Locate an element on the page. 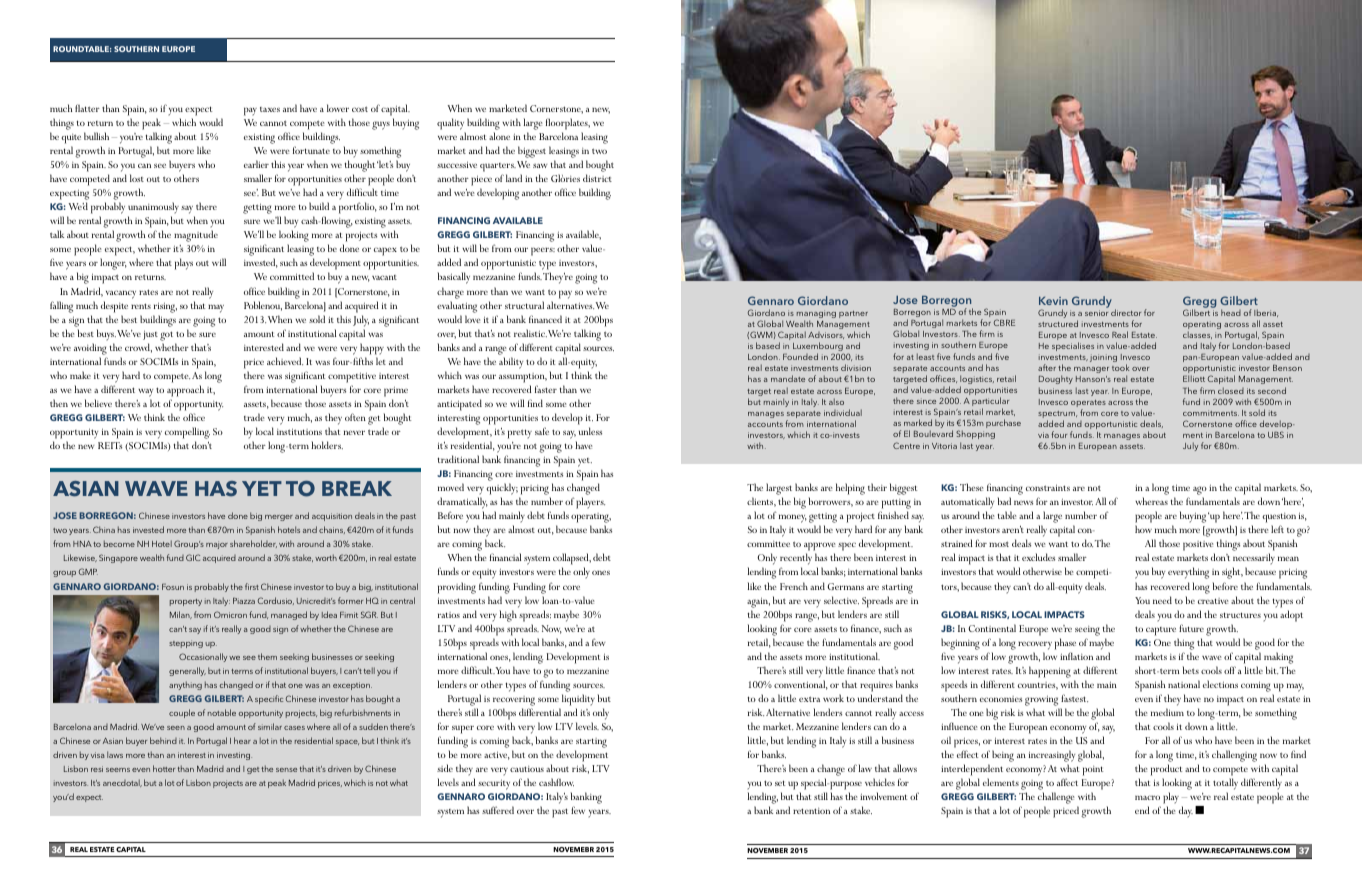 This image has height=896, width=1362. Kevin is located at coordinates (1053, 301).
